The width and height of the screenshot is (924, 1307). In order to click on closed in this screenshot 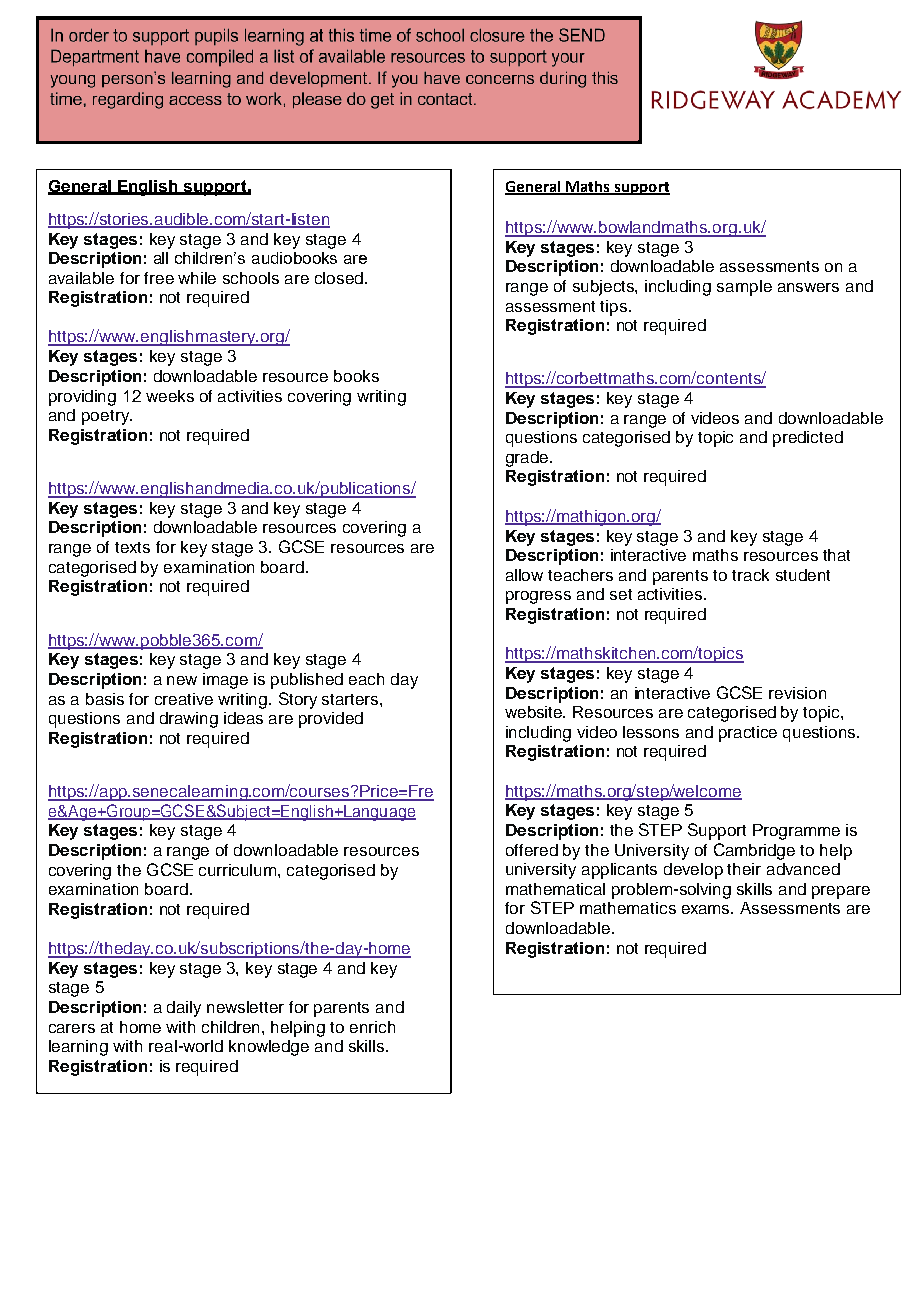, I will do `click(340, 278)`.
